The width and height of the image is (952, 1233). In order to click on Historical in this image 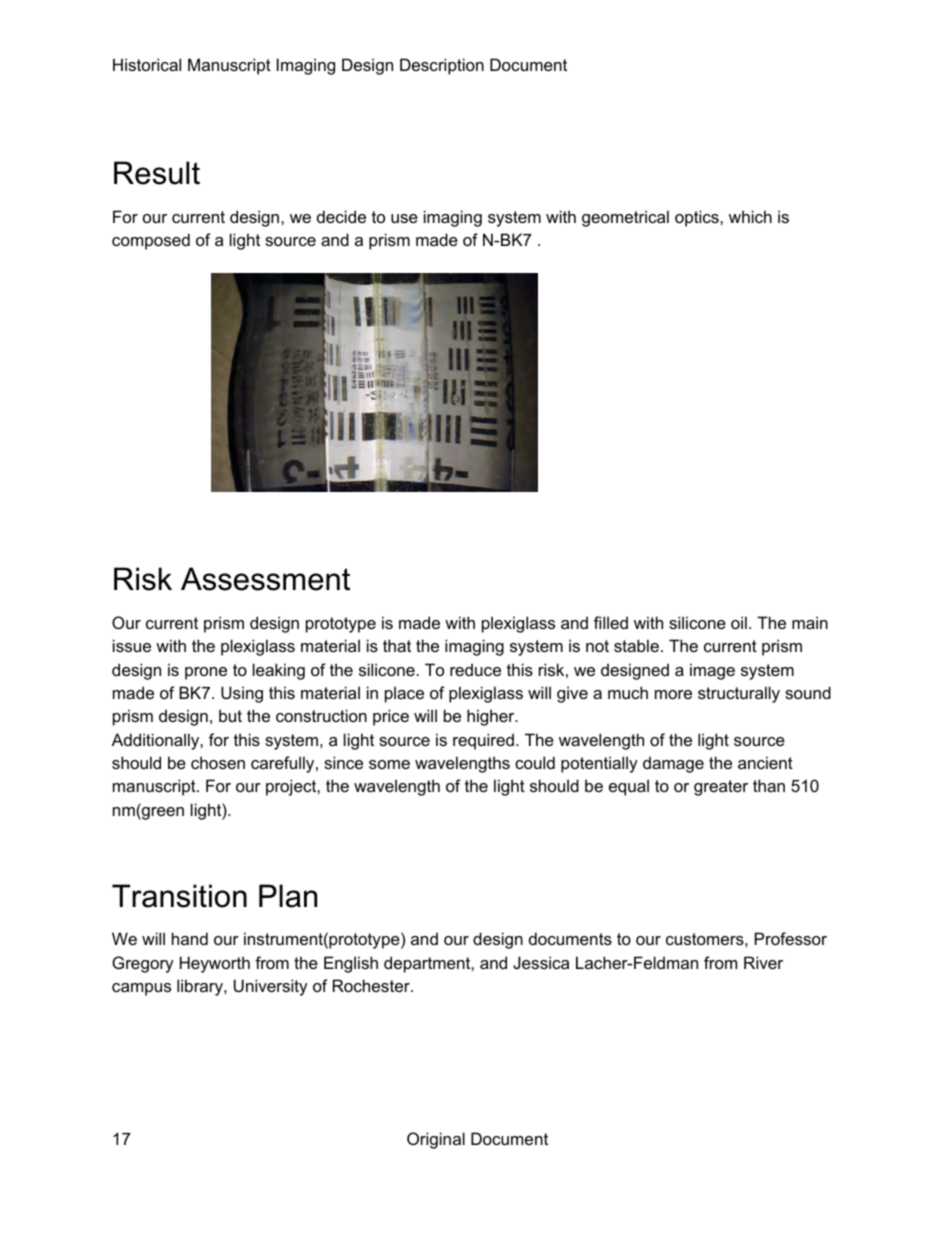, I will do `click(147, 64)`.
